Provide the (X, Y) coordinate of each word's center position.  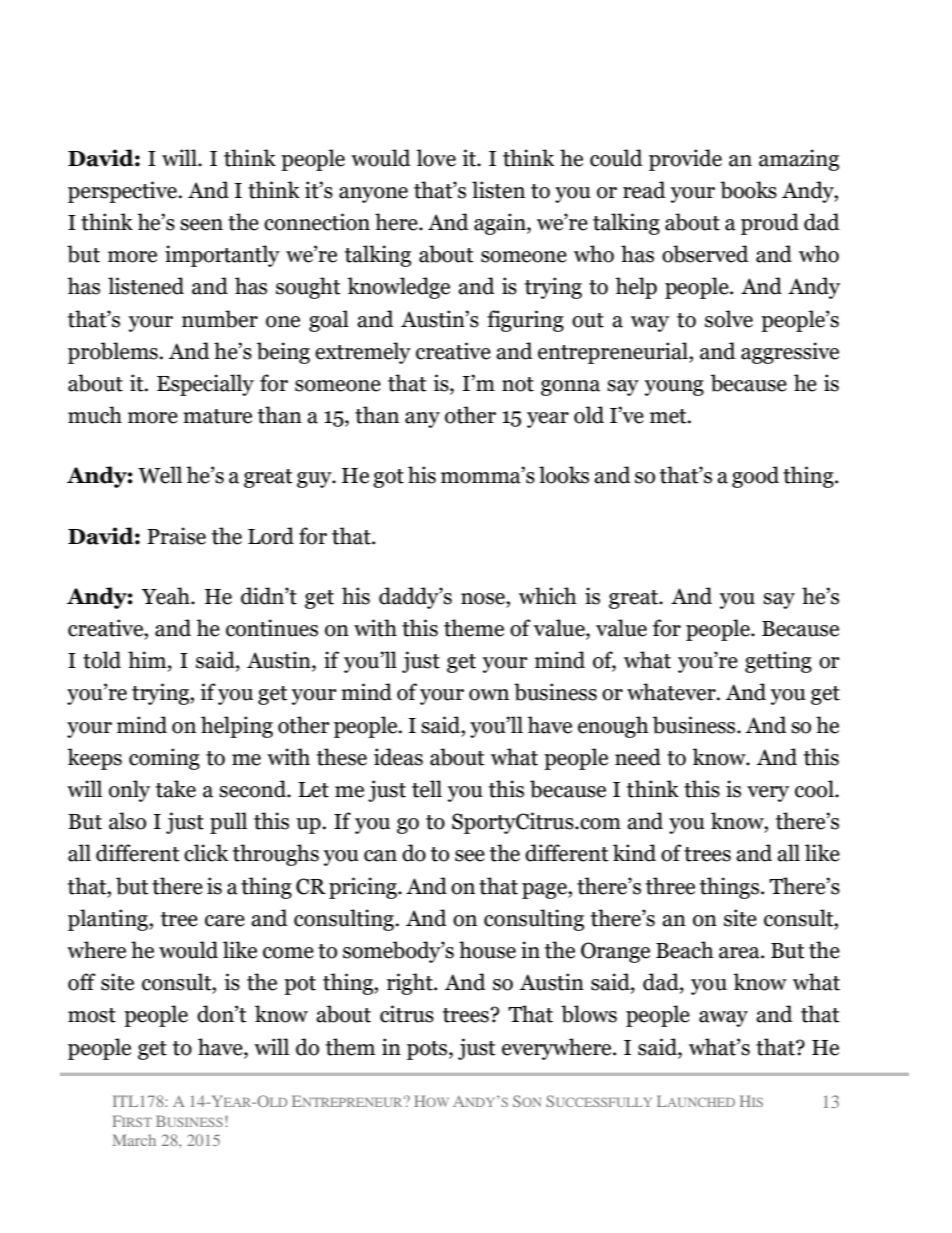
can (380, 856)
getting (778, 662)
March (134, 1140)
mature (217, 416)
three (670, 886)
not (518, 384)
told (102, 660)
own (489, 695)
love (436, 158)
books (748, 190)
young (674, 388)
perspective (123, 192)
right (411, 984)
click (206, 853)
